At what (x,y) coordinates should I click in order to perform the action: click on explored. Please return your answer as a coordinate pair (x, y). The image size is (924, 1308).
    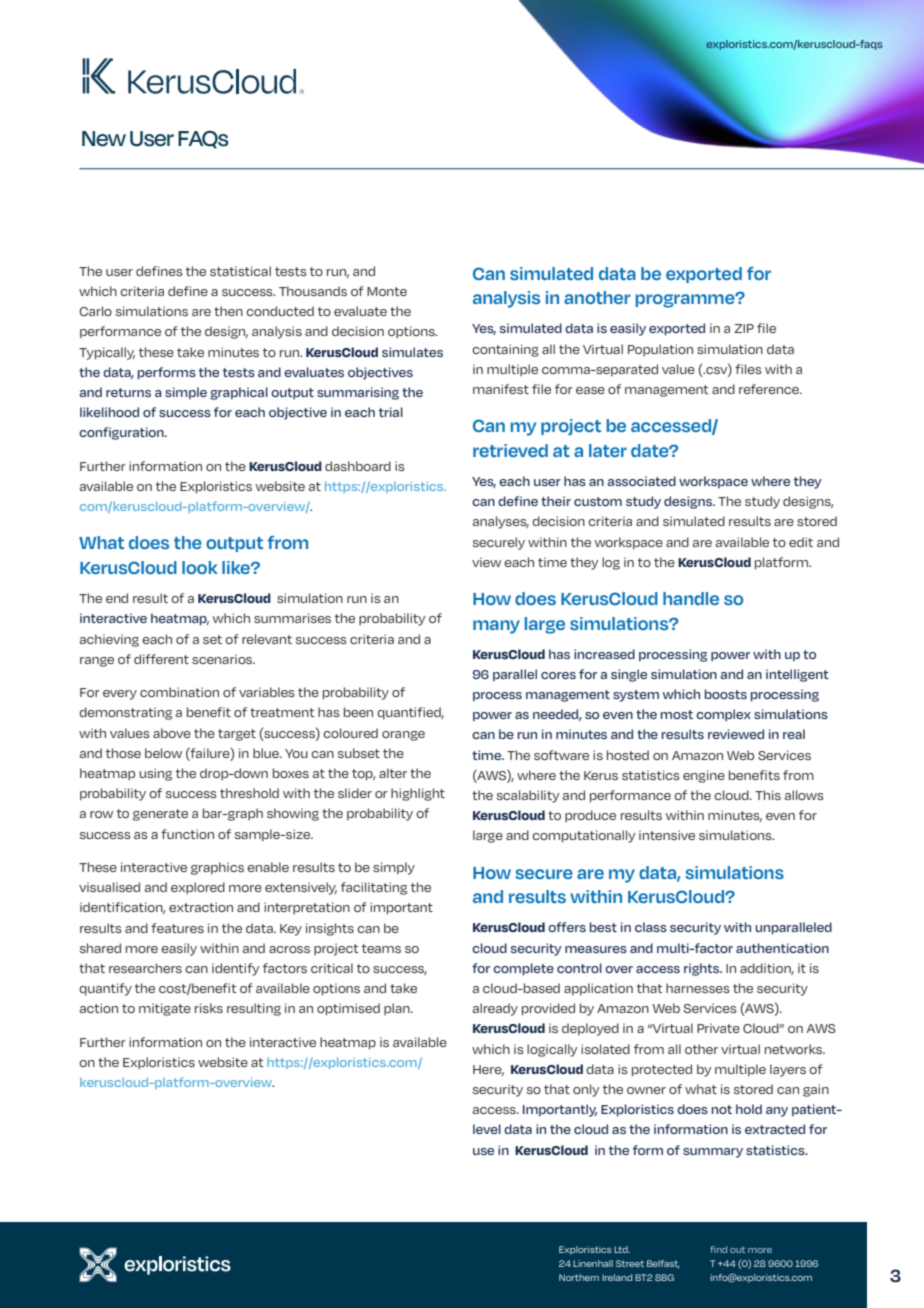
    Looking at the image, I should click on (198, 888).
